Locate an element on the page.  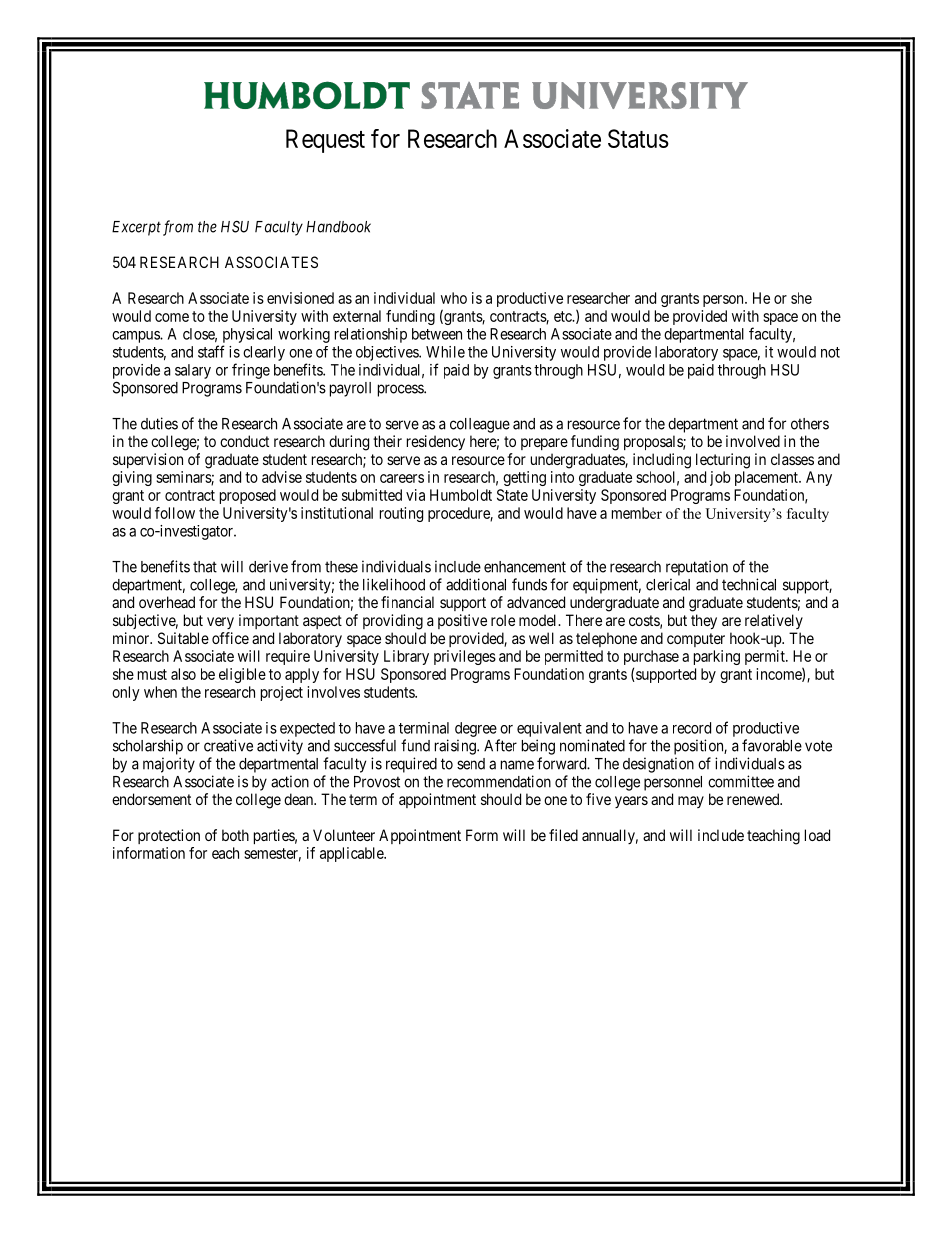
filed is located at coordinates (563, 835).
